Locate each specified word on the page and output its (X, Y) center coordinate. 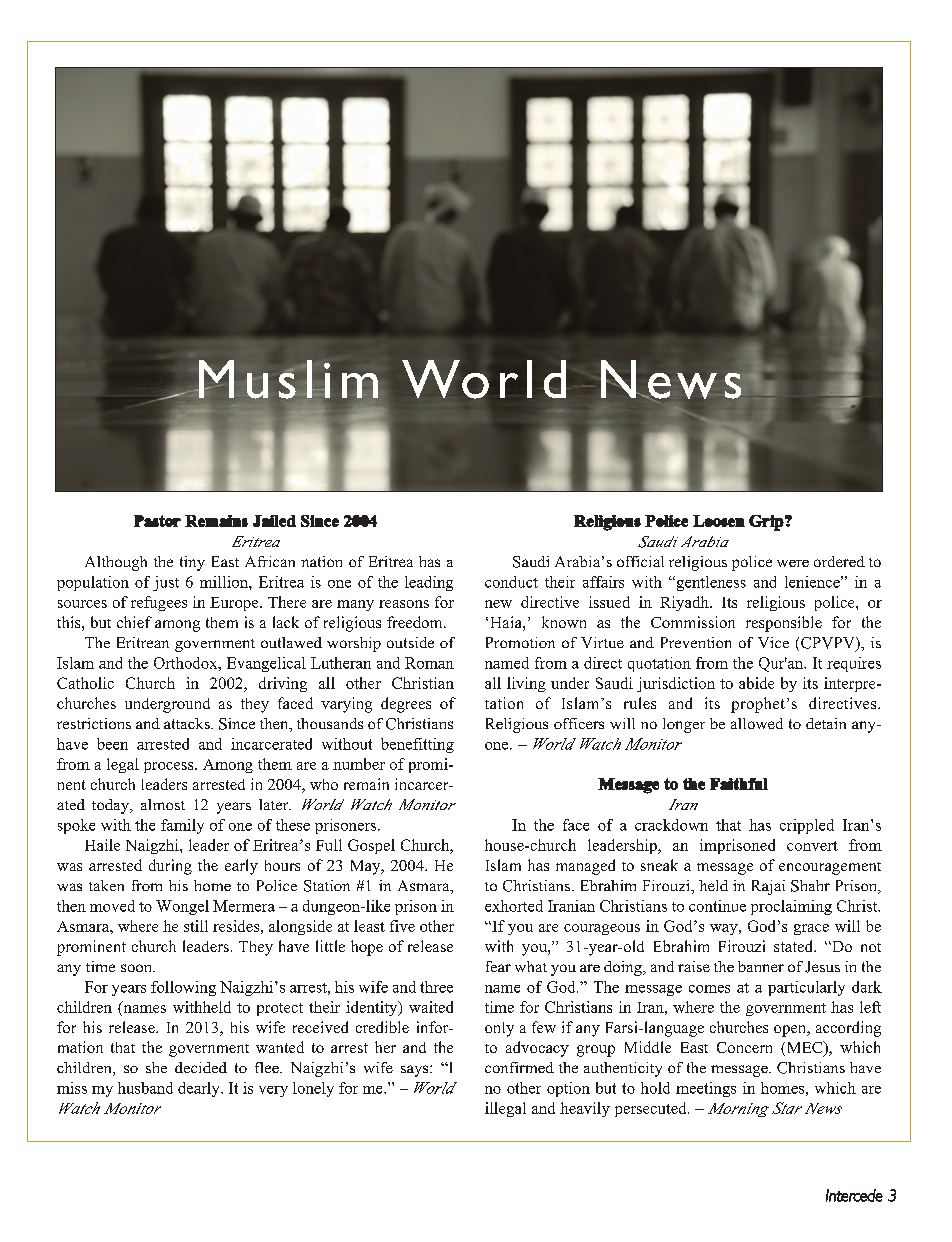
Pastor (157, 521)
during (170, 867)
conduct (511, 582)
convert (812, 846)
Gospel (371, 846)
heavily (585, 1109)
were (793, 563)
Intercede (854, 1195)
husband (145, 1088)
